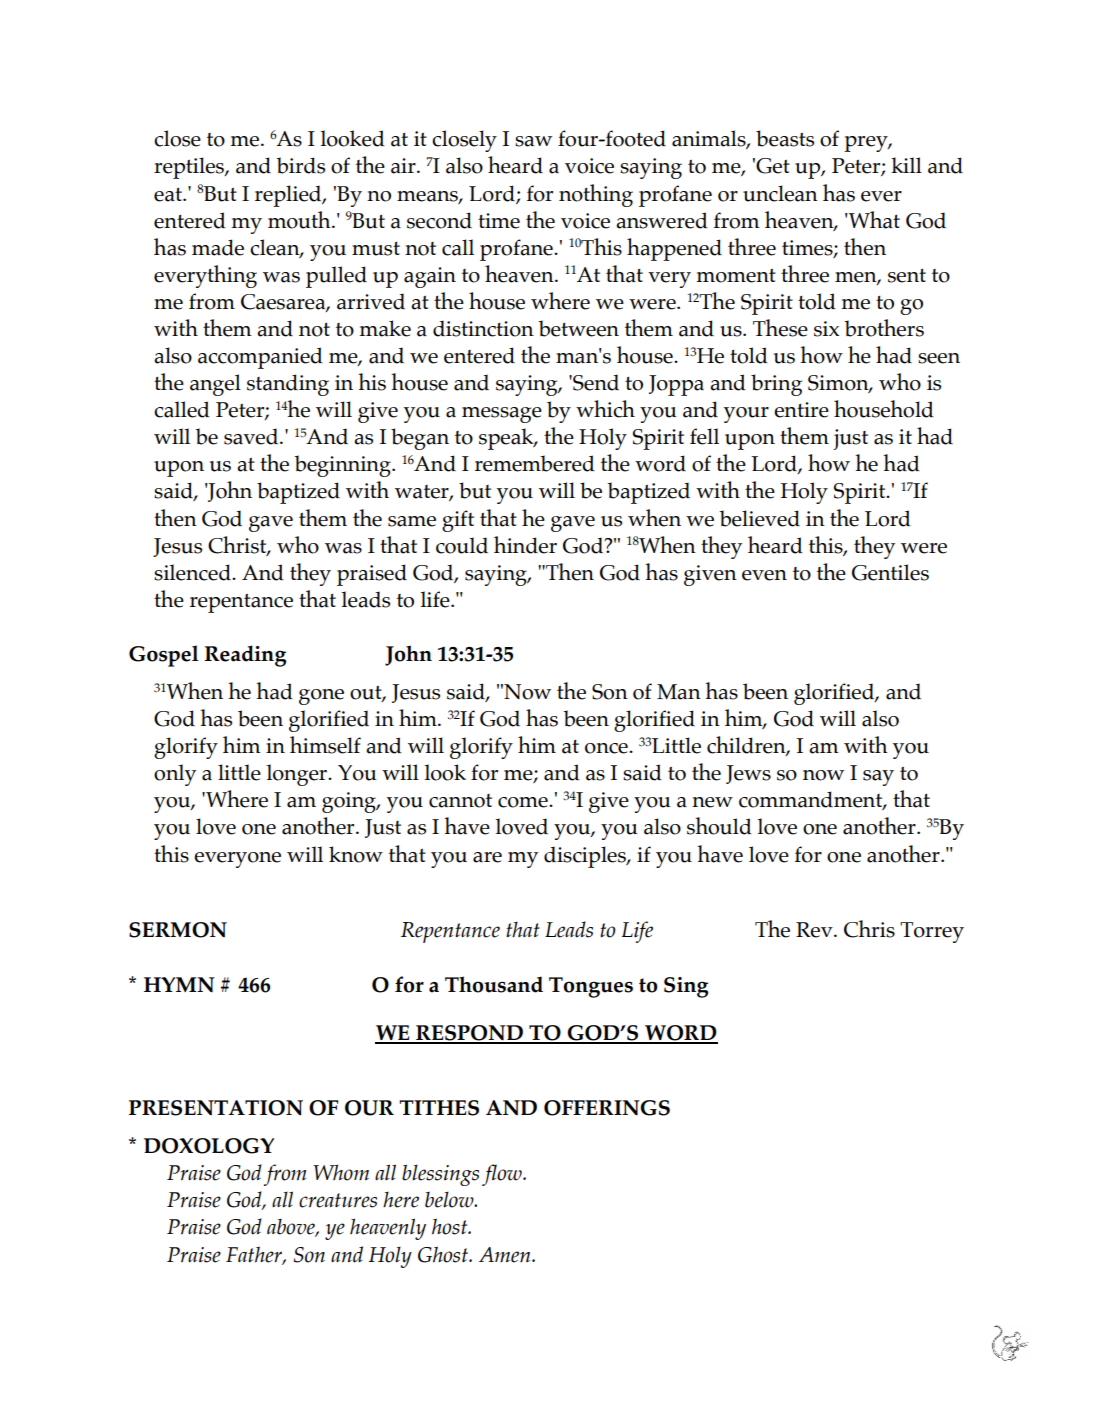 This image has width=1093, height=1414. I want to click on saw, so click(533, 141).
